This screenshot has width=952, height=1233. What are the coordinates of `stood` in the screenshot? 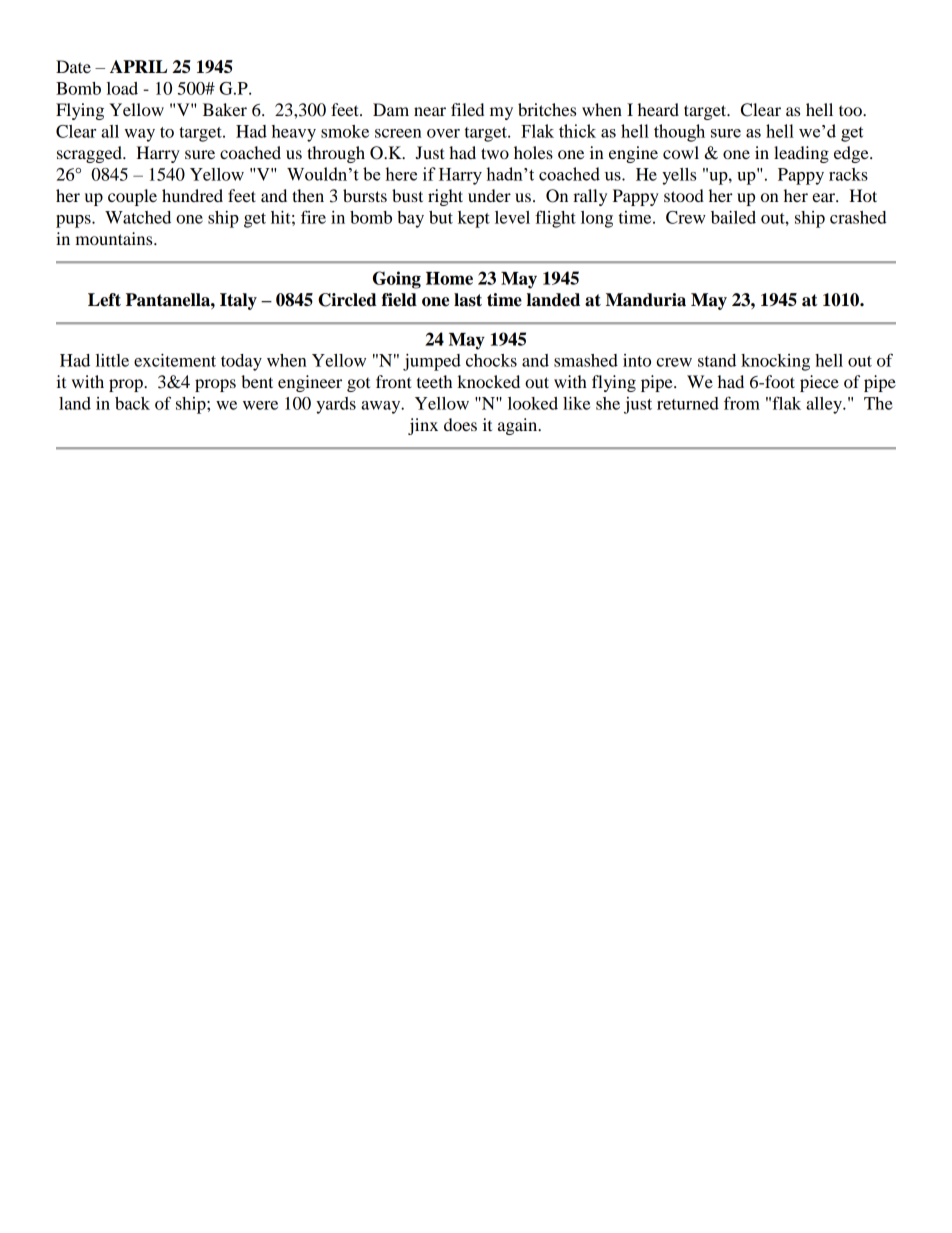 It's located at (684, 195).
